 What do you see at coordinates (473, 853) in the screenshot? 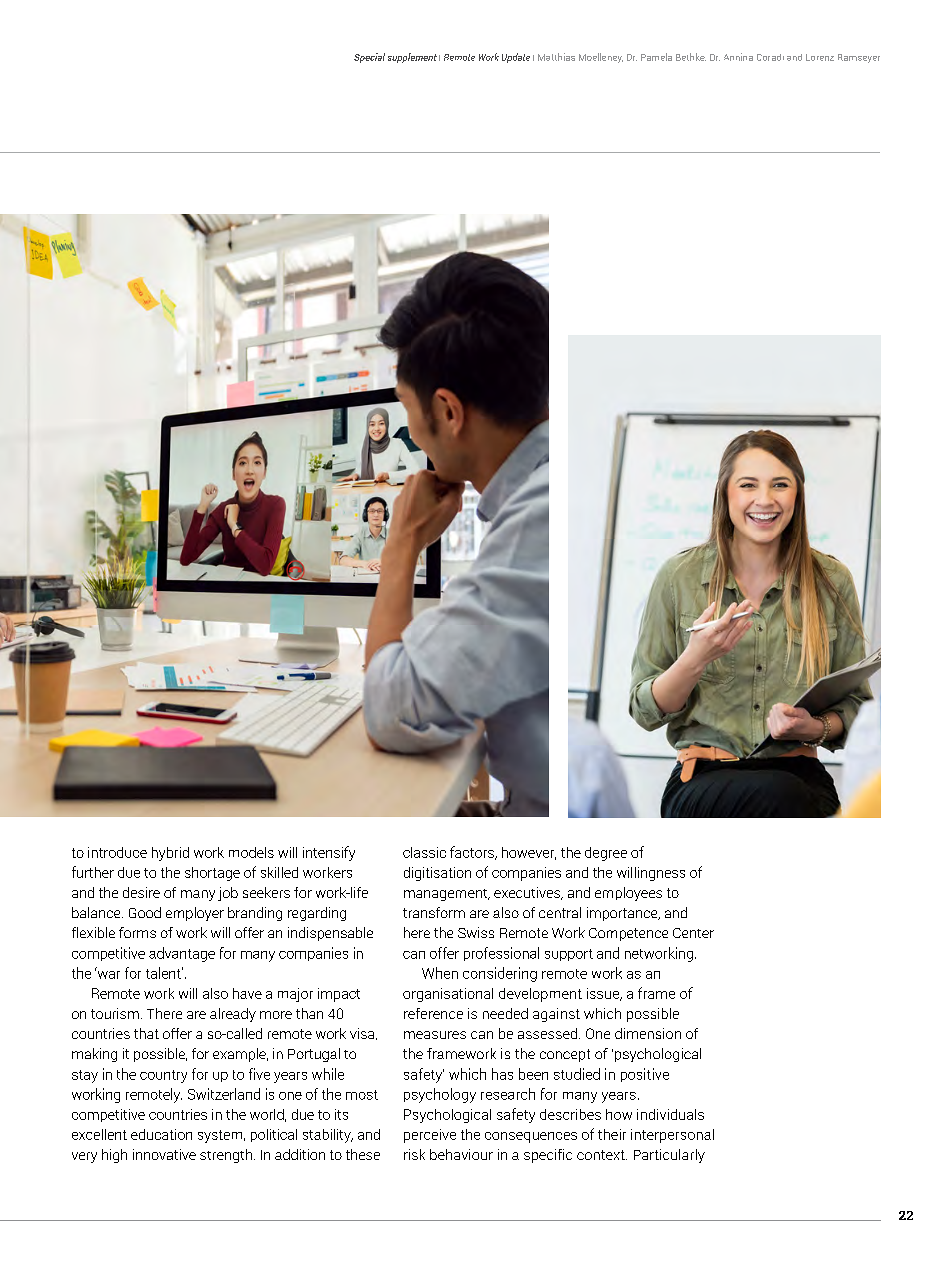
I see `factors` at bounding box center [473, 853].
